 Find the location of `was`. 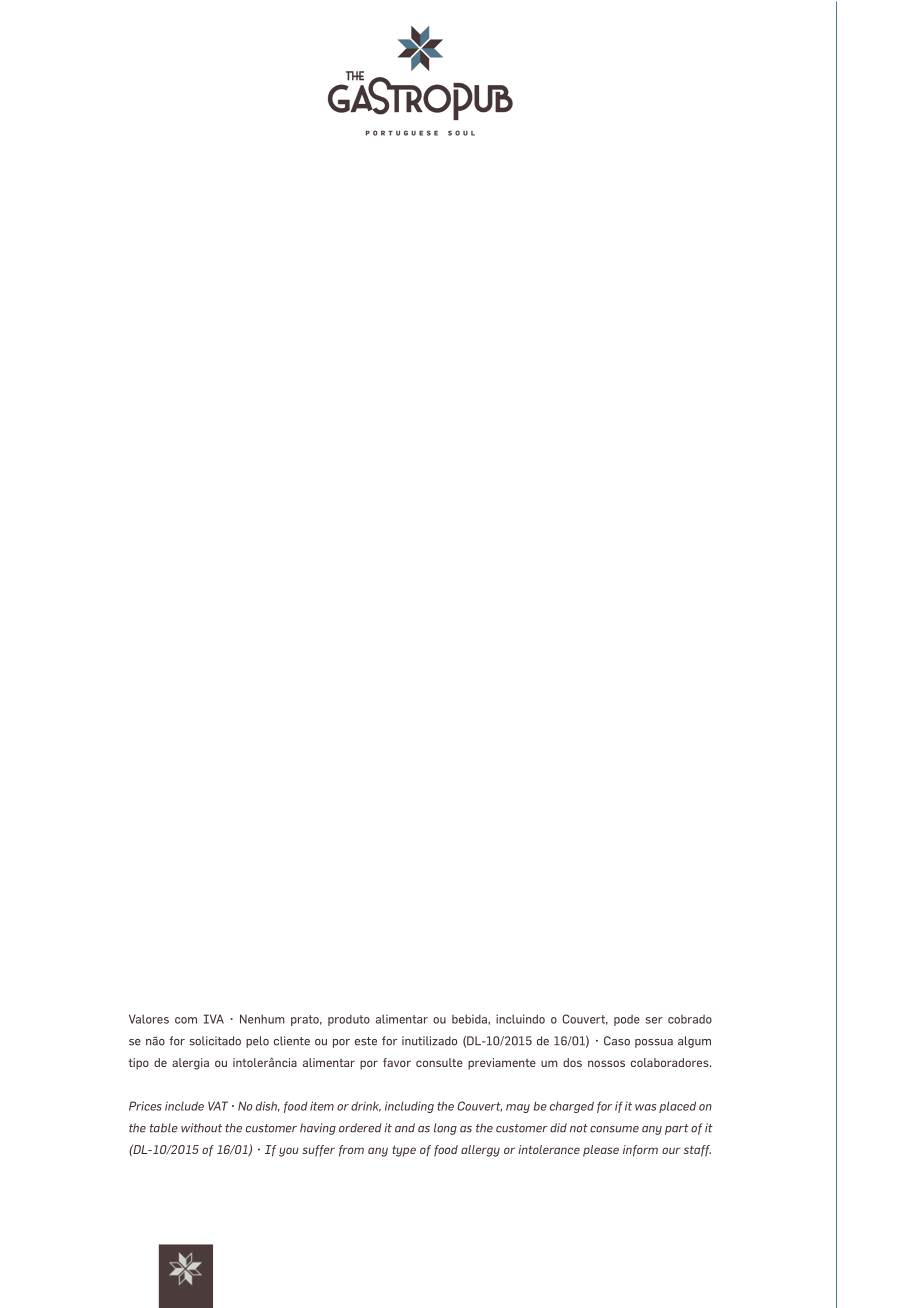

was is located at coordinates (645, 1107).
